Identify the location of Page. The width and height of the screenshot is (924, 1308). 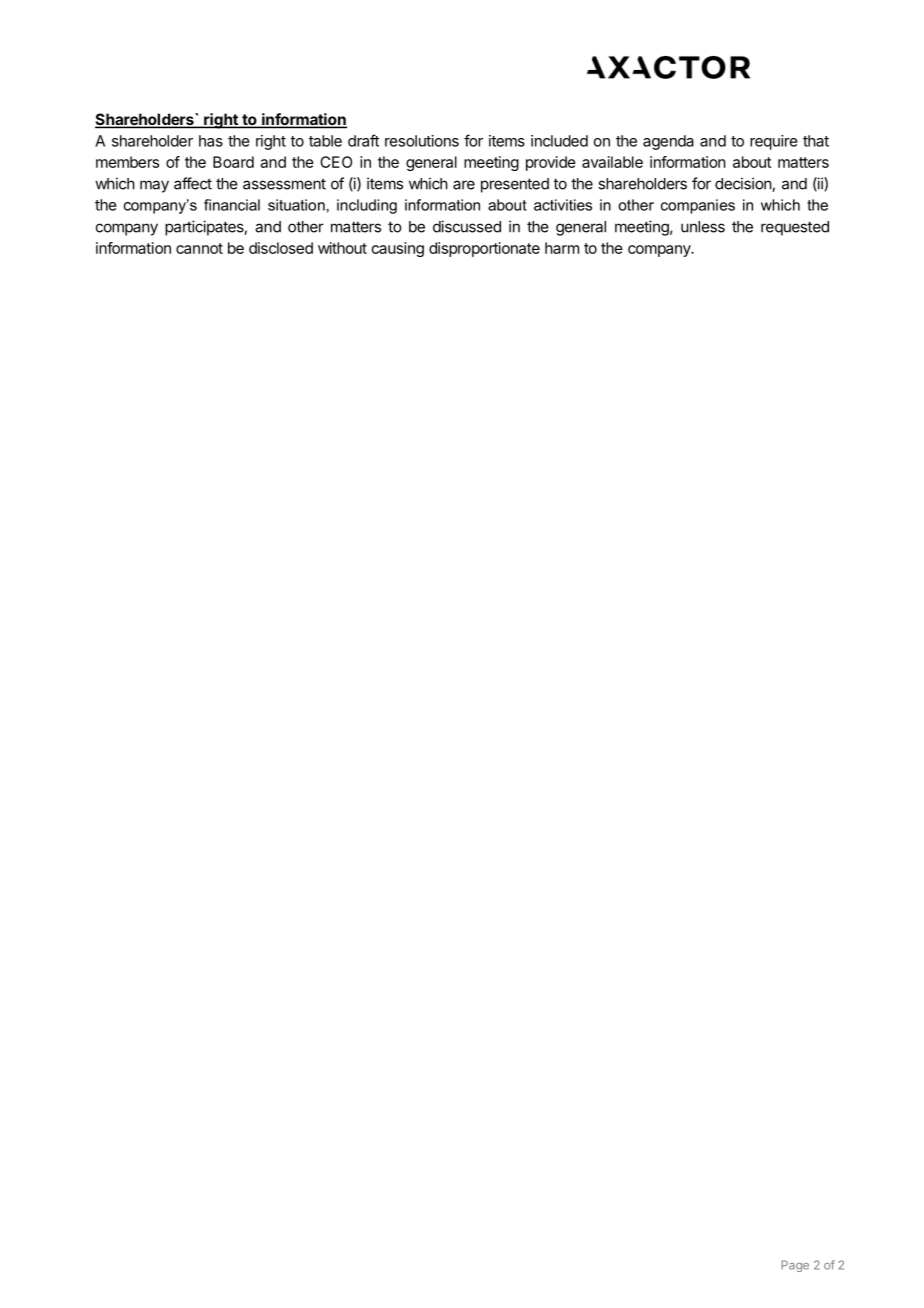
(795, 1266).
